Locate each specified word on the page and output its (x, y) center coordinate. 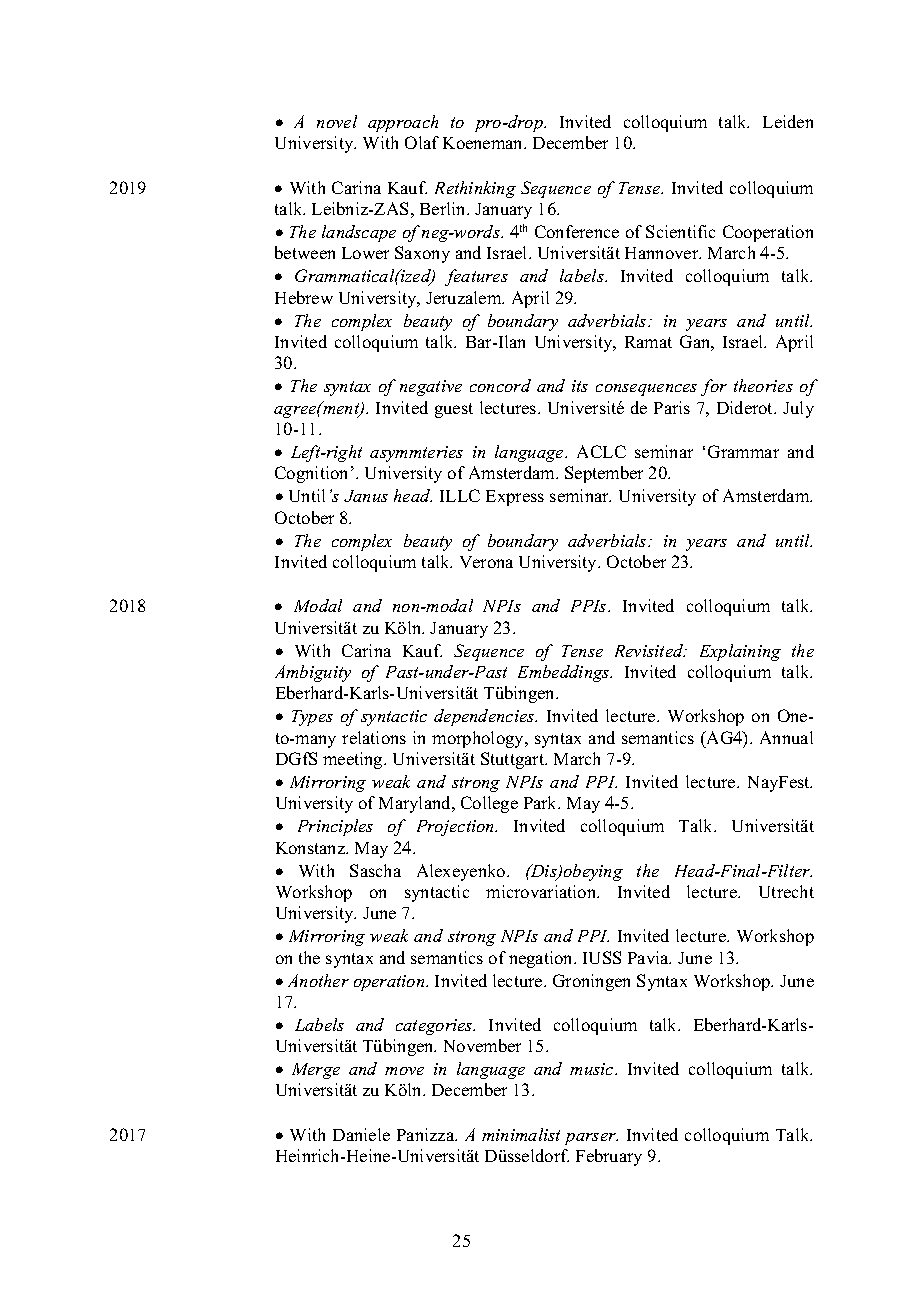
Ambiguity (313, 673)
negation (542, 959)
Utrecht (786, 891)
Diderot (746, 407)
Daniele (361, 1134)
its (580, 386)
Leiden (788, 121)
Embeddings (565, 673)
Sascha (375, 870)
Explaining (740, 652)
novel (337, 121)
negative (431, 388)
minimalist (521, 1134)
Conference (577, 231)
